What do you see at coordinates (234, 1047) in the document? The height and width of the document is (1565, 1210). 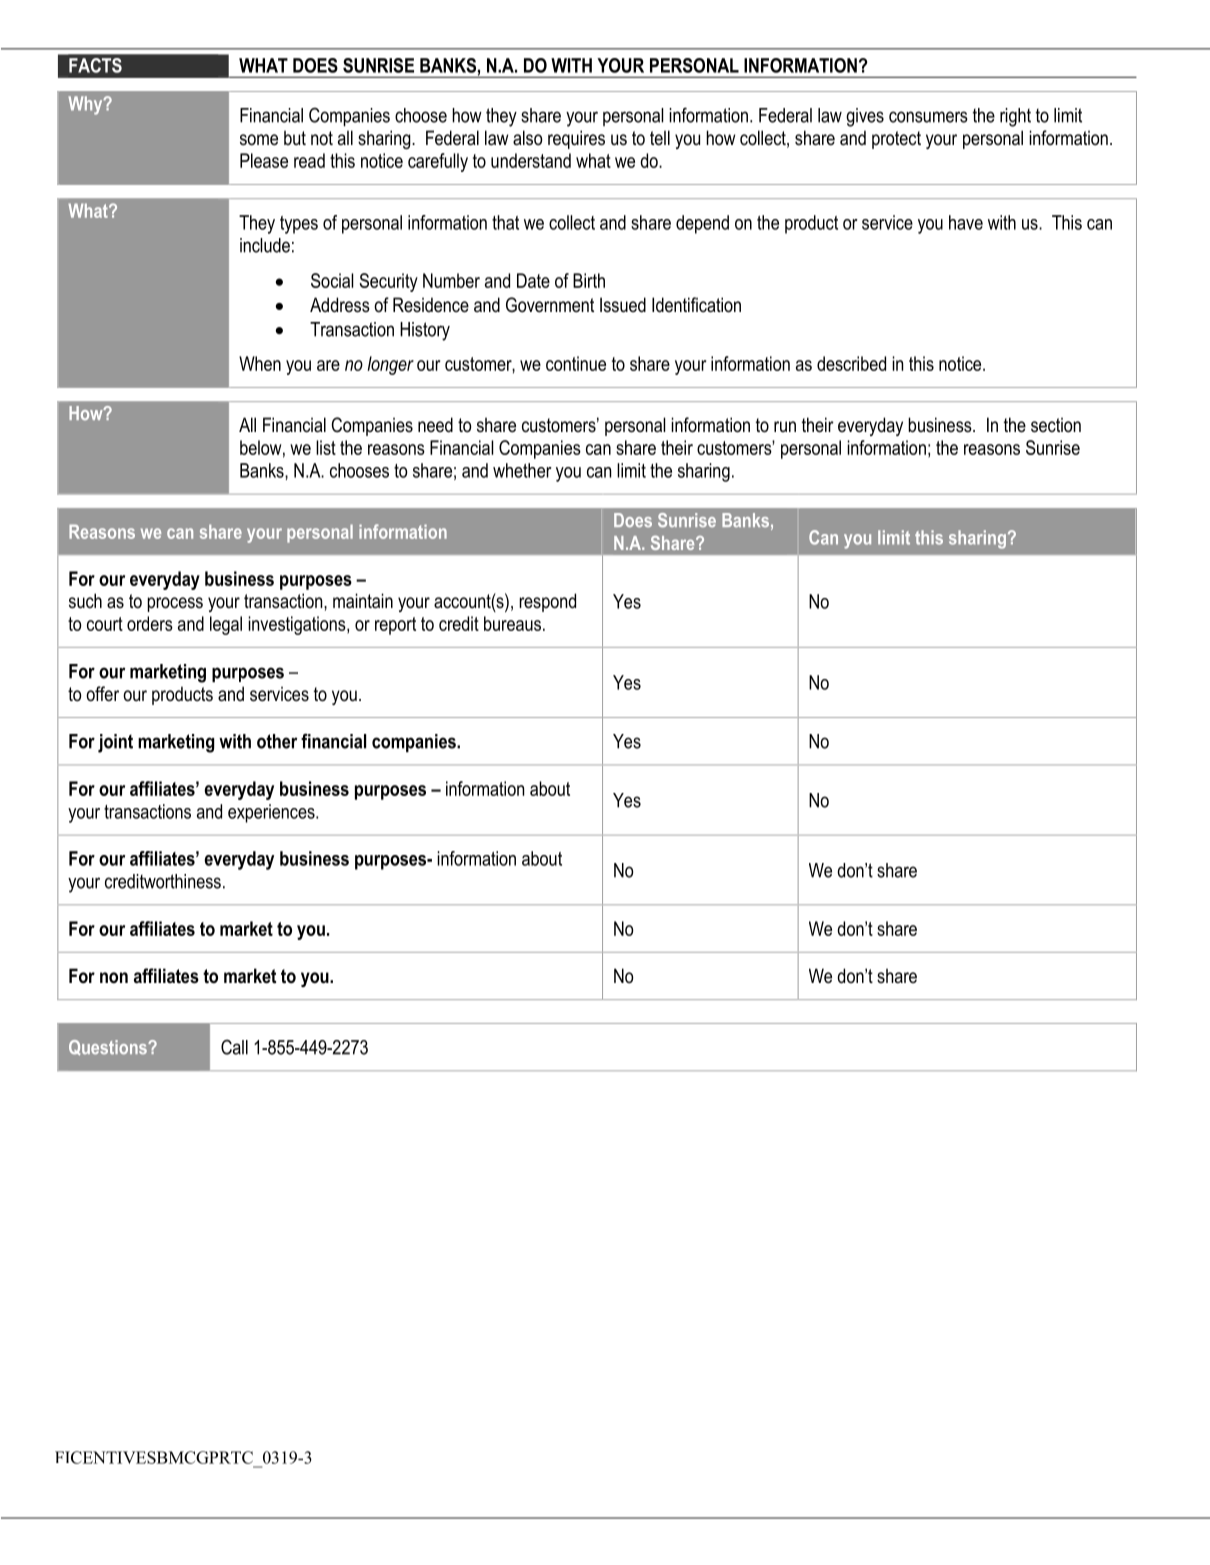 I see `Call` at bounding box center [234, 1047].
